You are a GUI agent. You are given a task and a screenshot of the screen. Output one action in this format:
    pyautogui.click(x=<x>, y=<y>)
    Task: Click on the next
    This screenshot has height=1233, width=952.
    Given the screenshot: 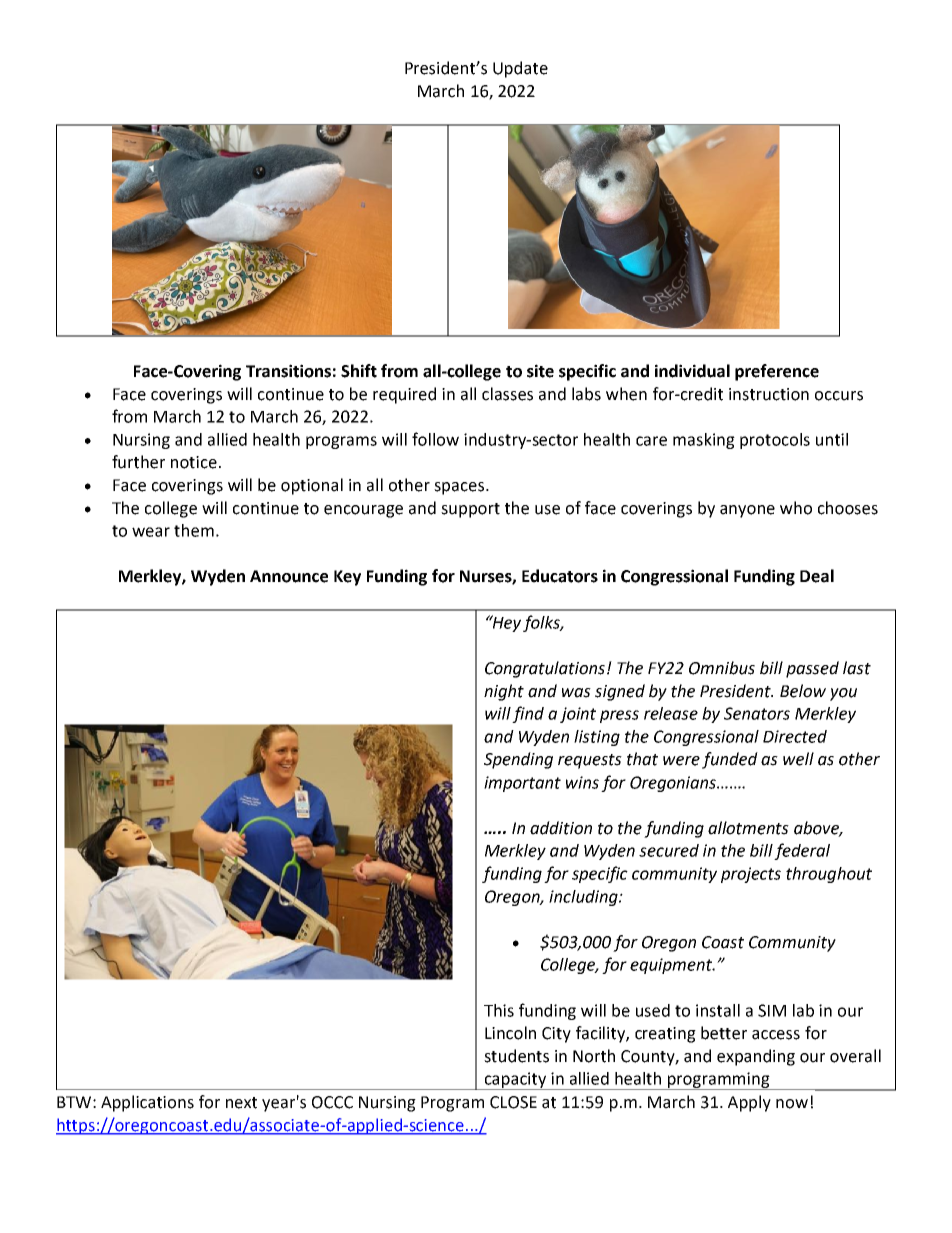 What is the action you would take?
    pyautogui.click(x=241, y=1103)
